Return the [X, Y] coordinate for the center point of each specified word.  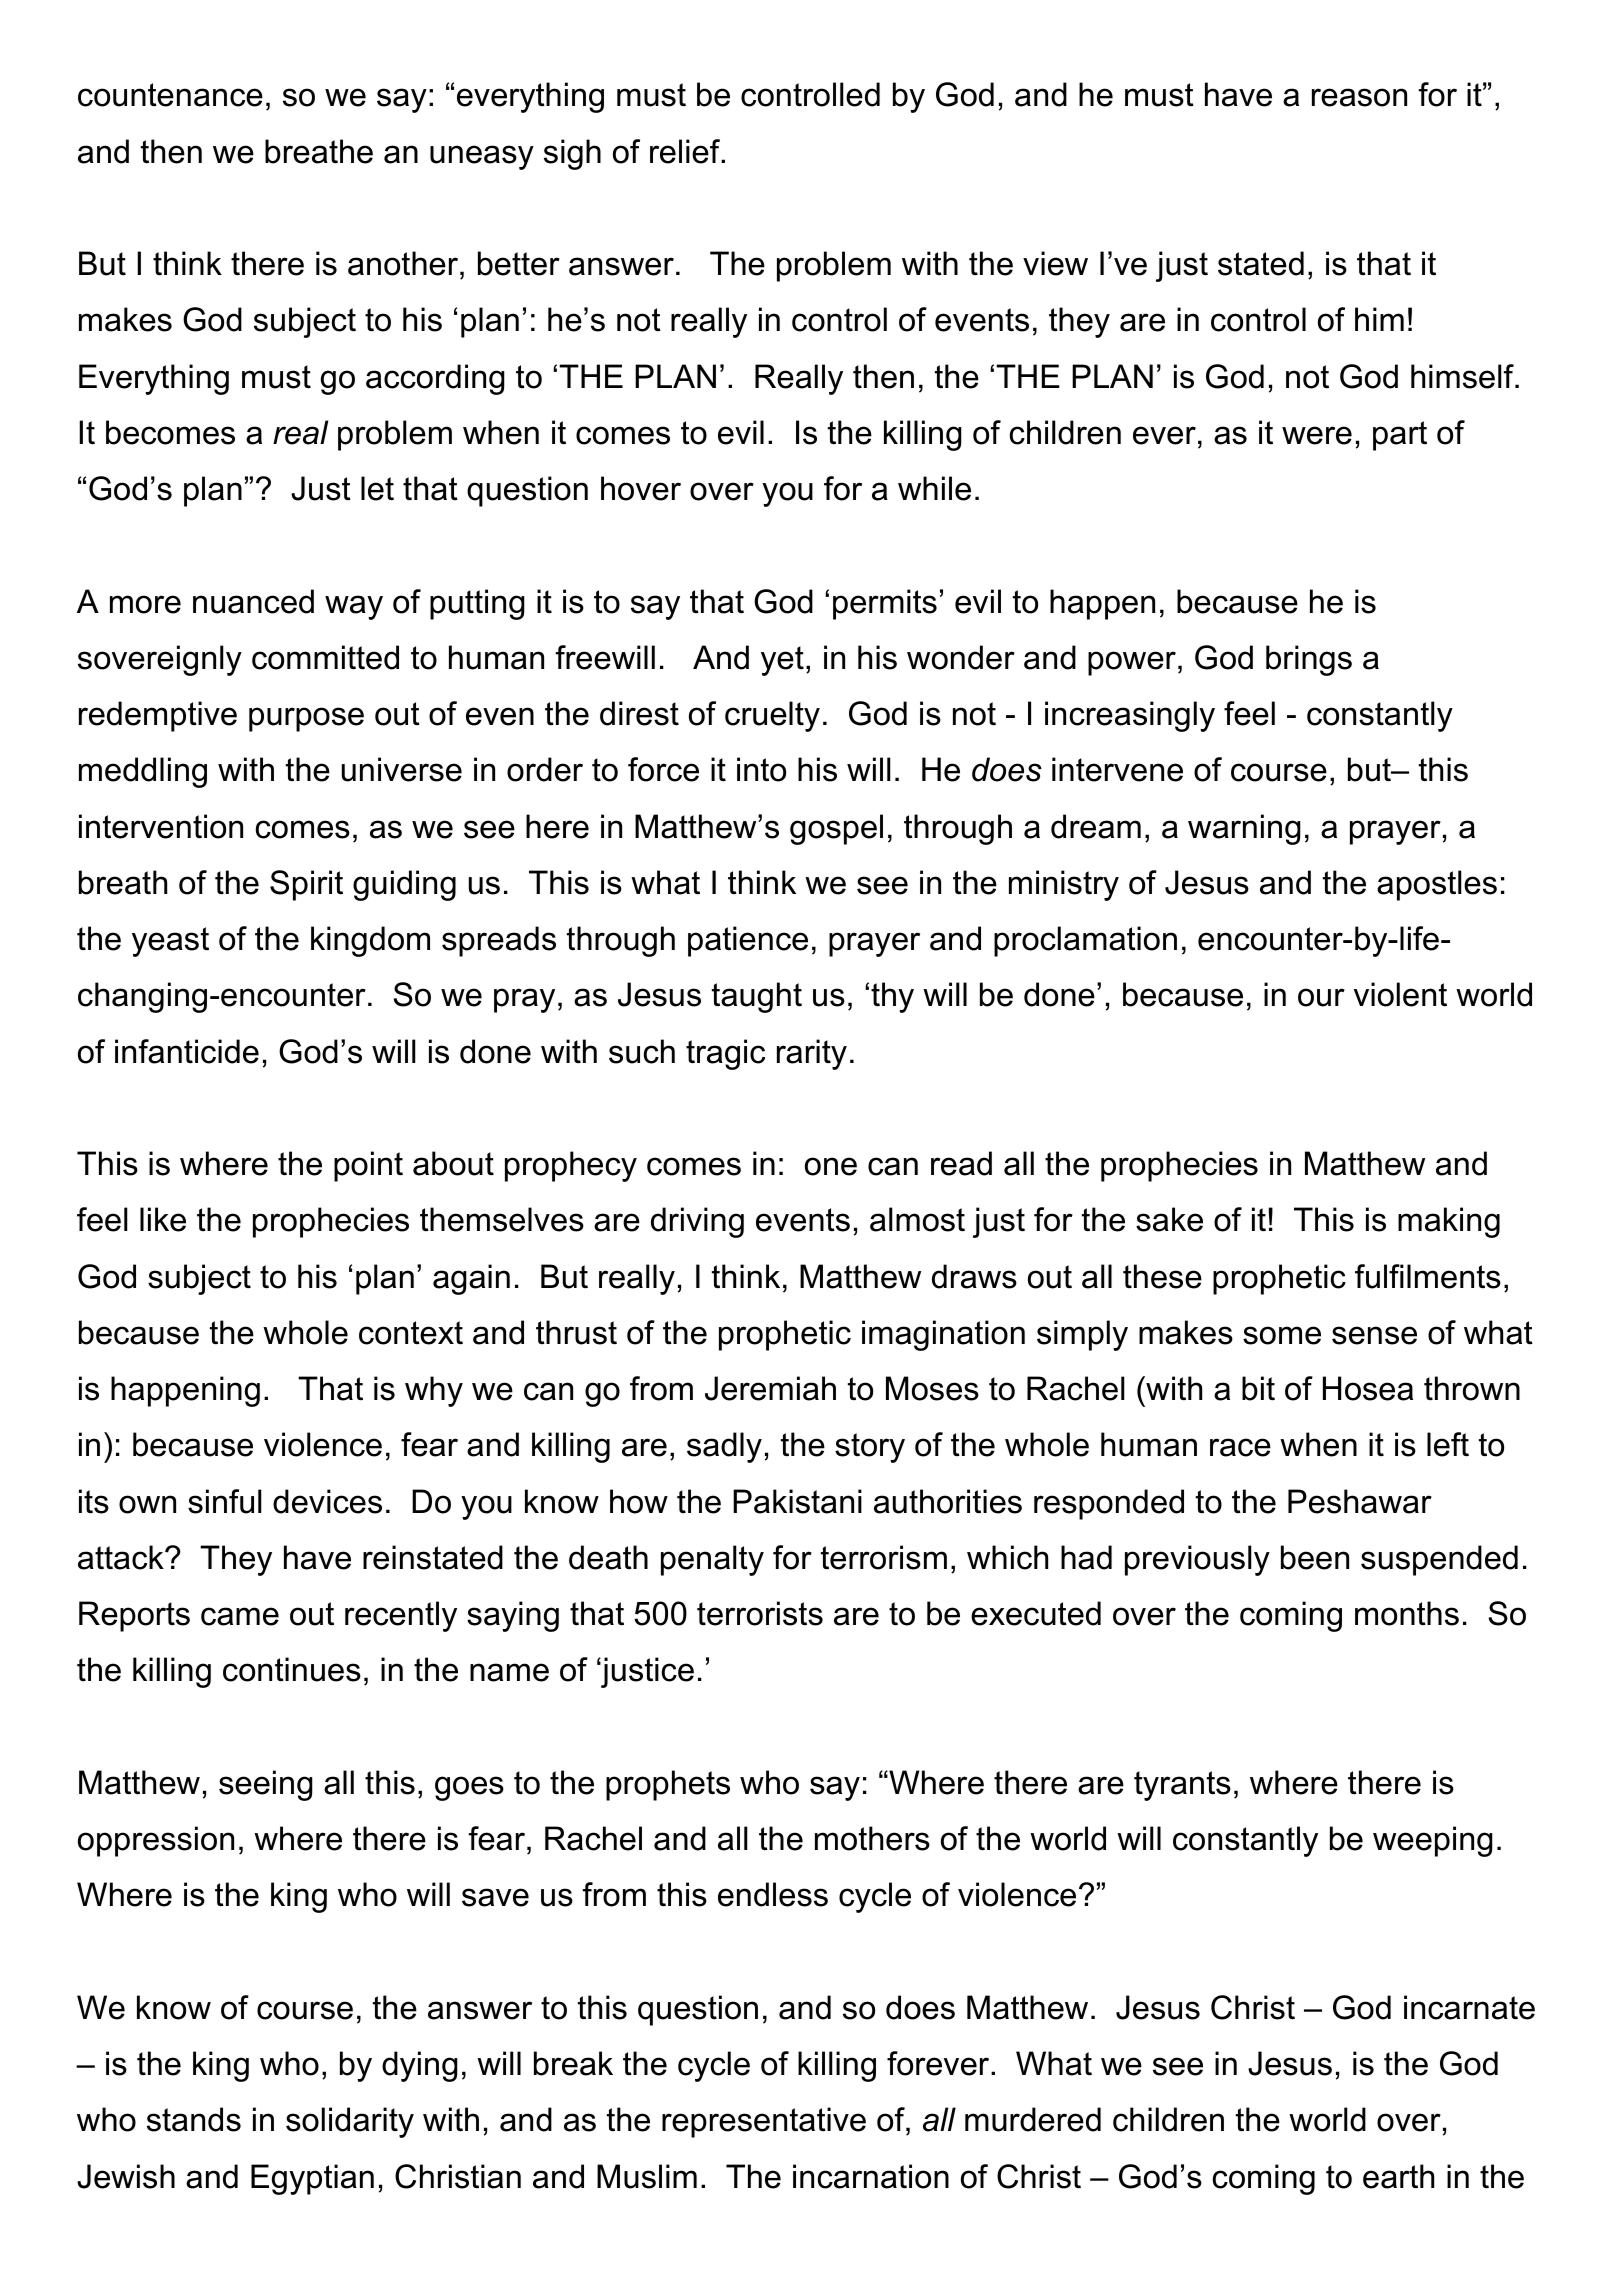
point [368, 1166]
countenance [170, 95]
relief [686, 151]
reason [1359, 97]
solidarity [350, 2122]
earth [1398, 2176]
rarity [812, 1054]
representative [764, 2122]
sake [1169, 1219]
